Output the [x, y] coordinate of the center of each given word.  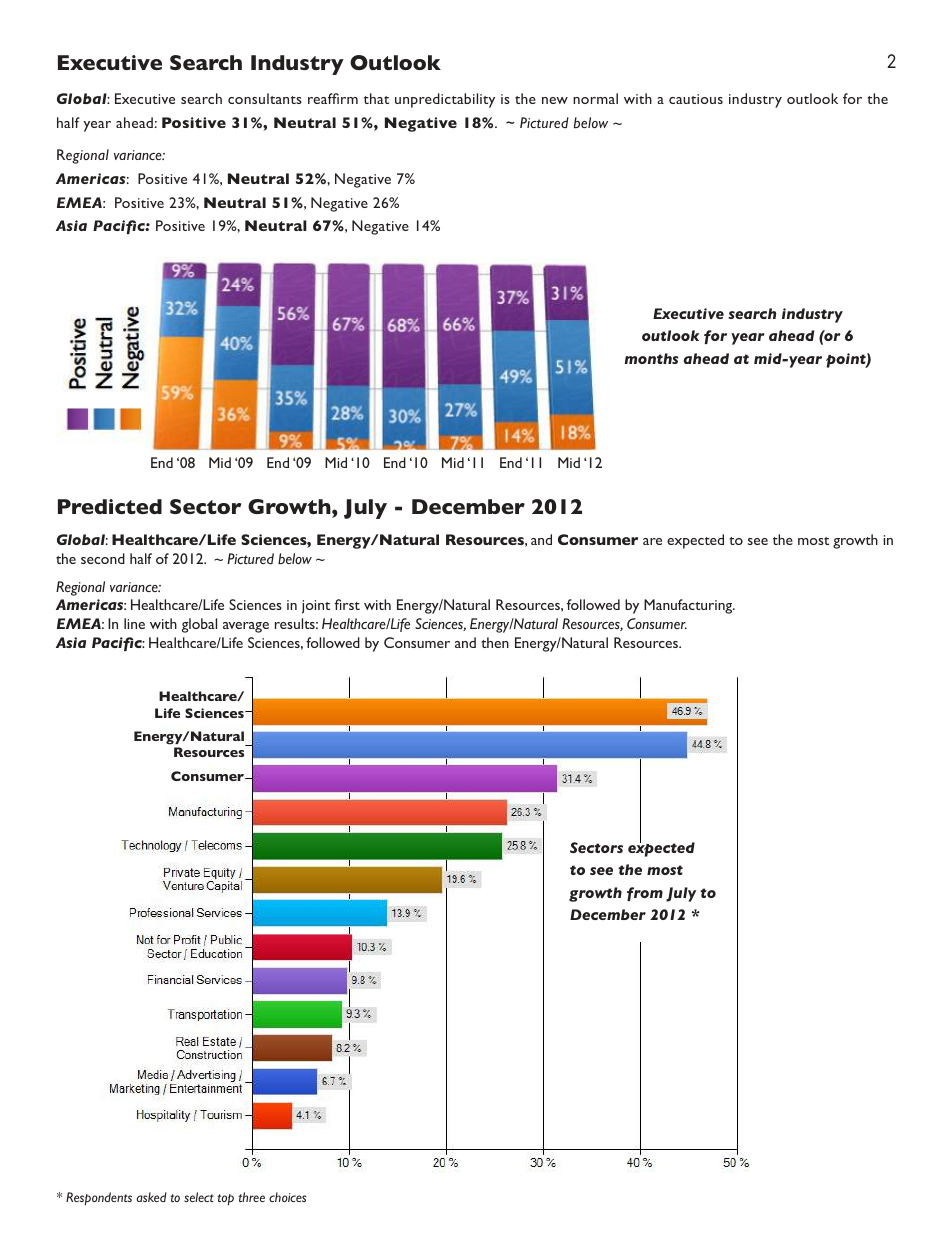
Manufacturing [689, 606]
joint [316, 607]
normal [595, 98]
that [376, 98]
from [645, 894]
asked [151, 1197]
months [652, 358]
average [246, 627]
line [134, 623]
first [347, 604]
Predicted [110, 506]
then [495, 642]
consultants [265, 98]
